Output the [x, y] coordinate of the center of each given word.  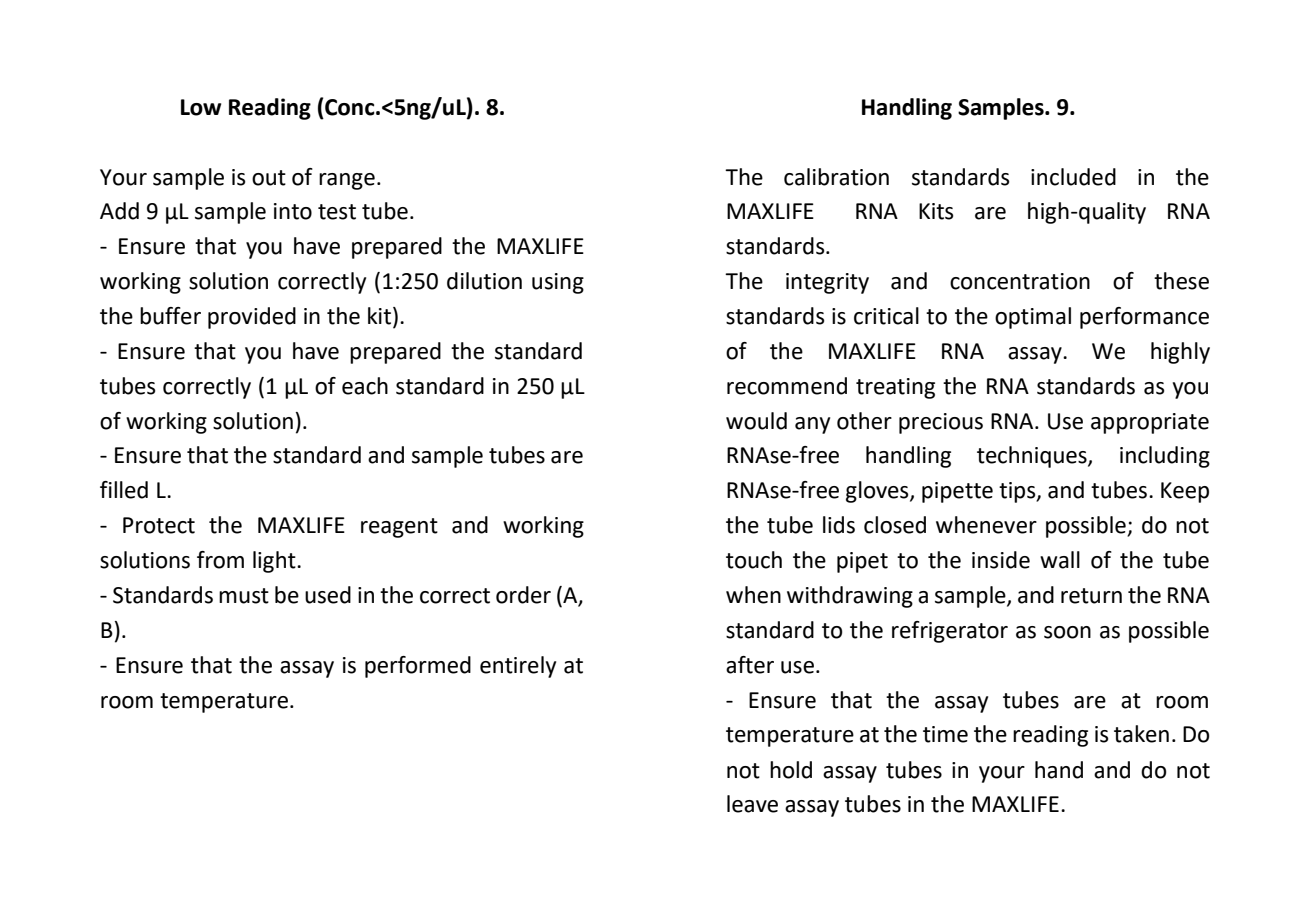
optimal [1033, 318]
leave [752, 804]
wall [1060, 560]
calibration [836, 177]
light [275, 562]
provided [252, 318]
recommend [787, 386]
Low [201, 107]
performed [418, 667]
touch [754, 560]
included [1073, 177]
